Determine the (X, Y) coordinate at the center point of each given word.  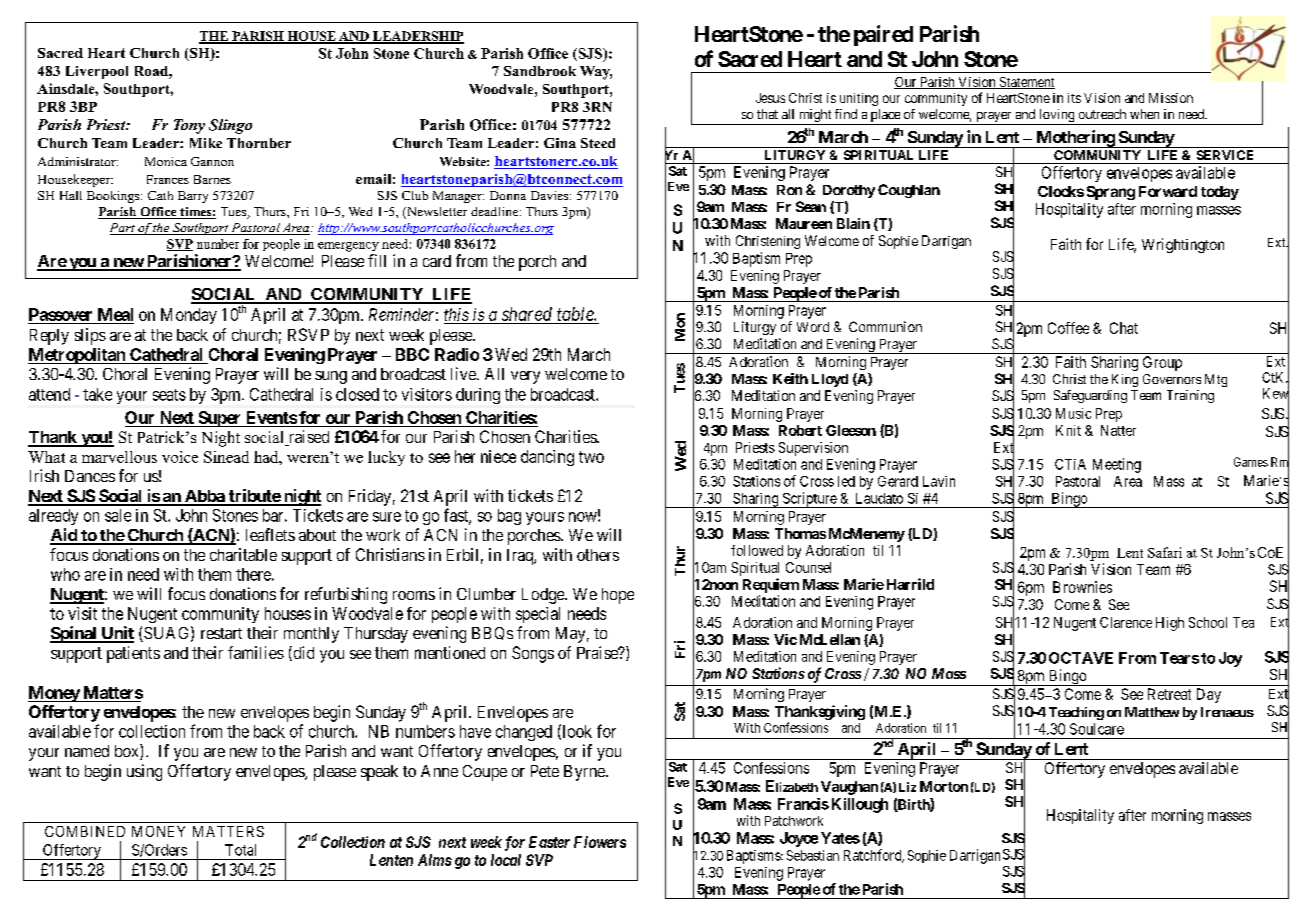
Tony (189, 126)
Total (240, 850)
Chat (1124, 328)
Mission (1171, 98)
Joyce (799, 839)
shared (527, 314)
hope (618, 596)
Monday (189, 316)
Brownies (1082, 587)
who (65, 574)
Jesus (770, 98)
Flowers (600, 842)
